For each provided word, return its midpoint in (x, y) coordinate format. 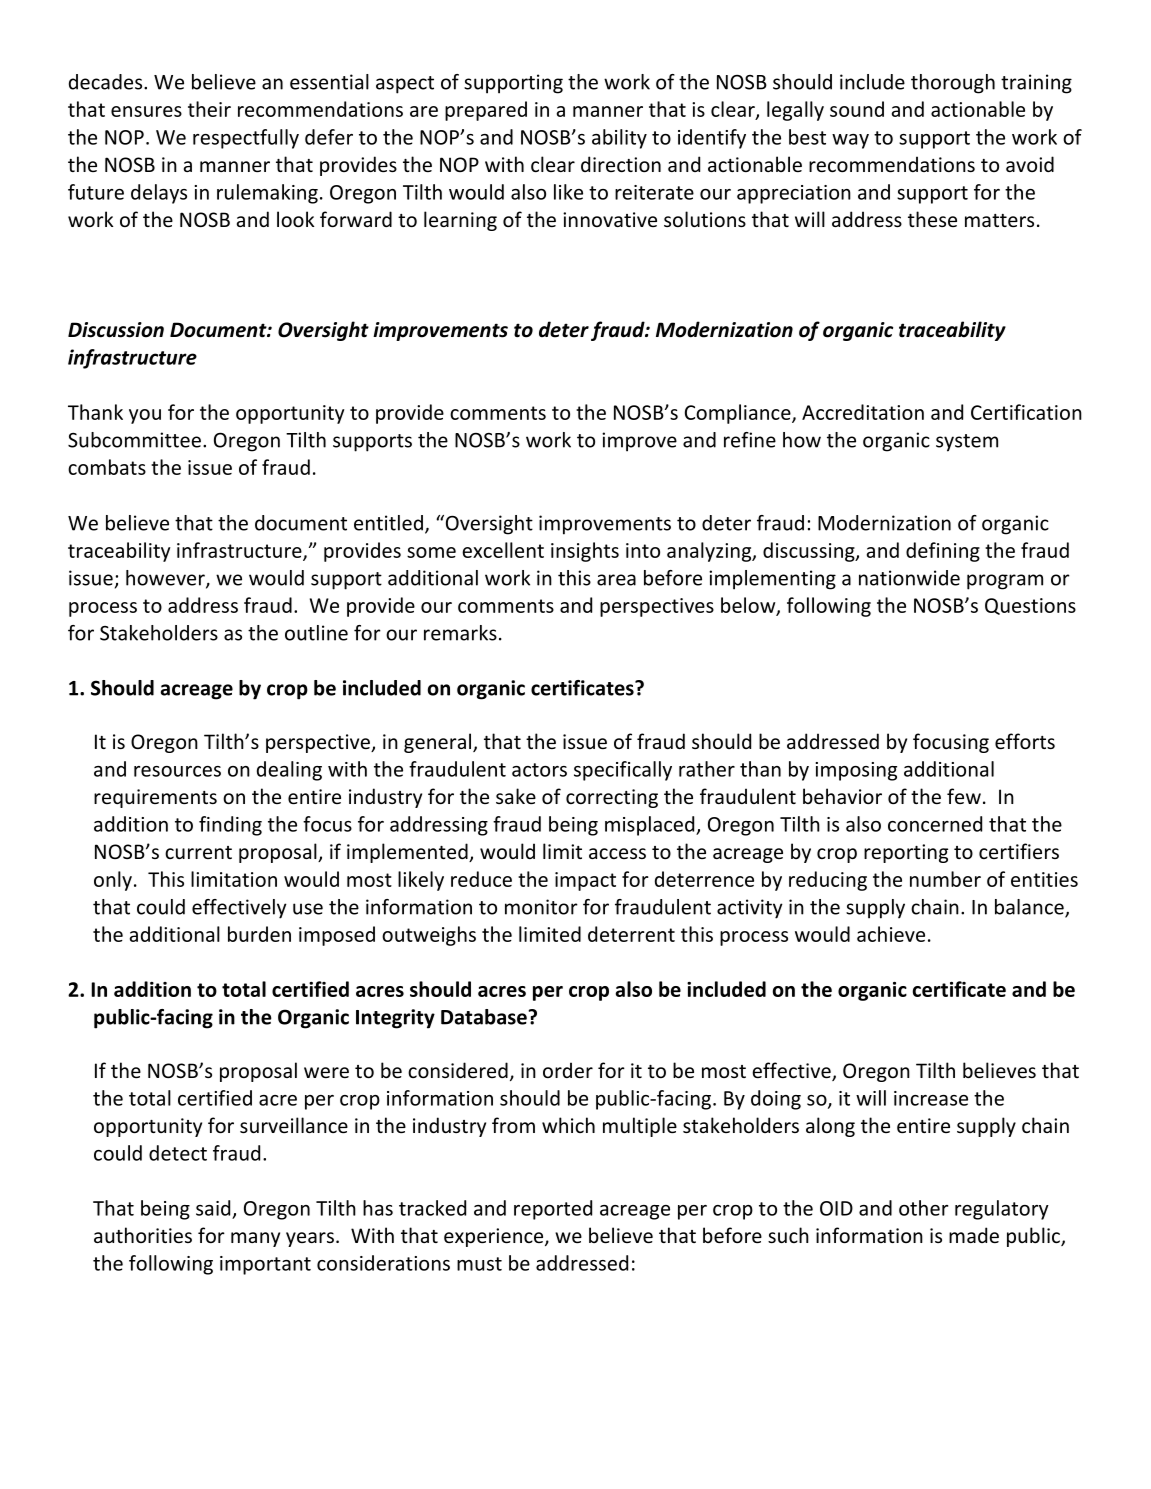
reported (553, 1210)
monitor (541, 907)
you (145, 416)
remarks (460, 633)
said (213, 1208)
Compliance (739, 414)
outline (316, 633)
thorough (953, 84)
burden (259, 934)
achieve (891, 934)
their (209, 109)
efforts (1025, 741)
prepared (486, 111)
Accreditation (863, 412)
